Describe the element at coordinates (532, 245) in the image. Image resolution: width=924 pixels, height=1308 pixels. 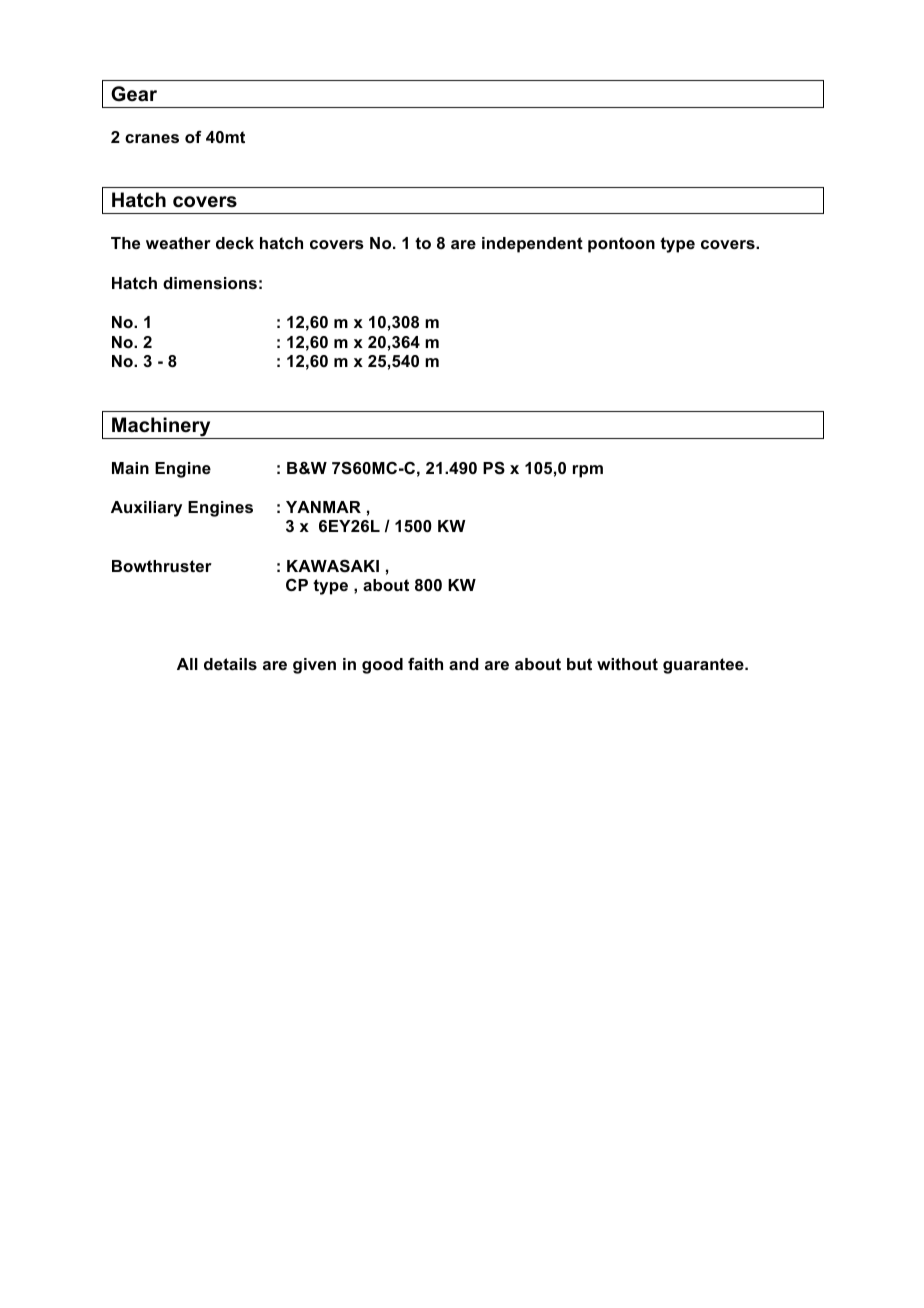
I see `independent` at that location.
